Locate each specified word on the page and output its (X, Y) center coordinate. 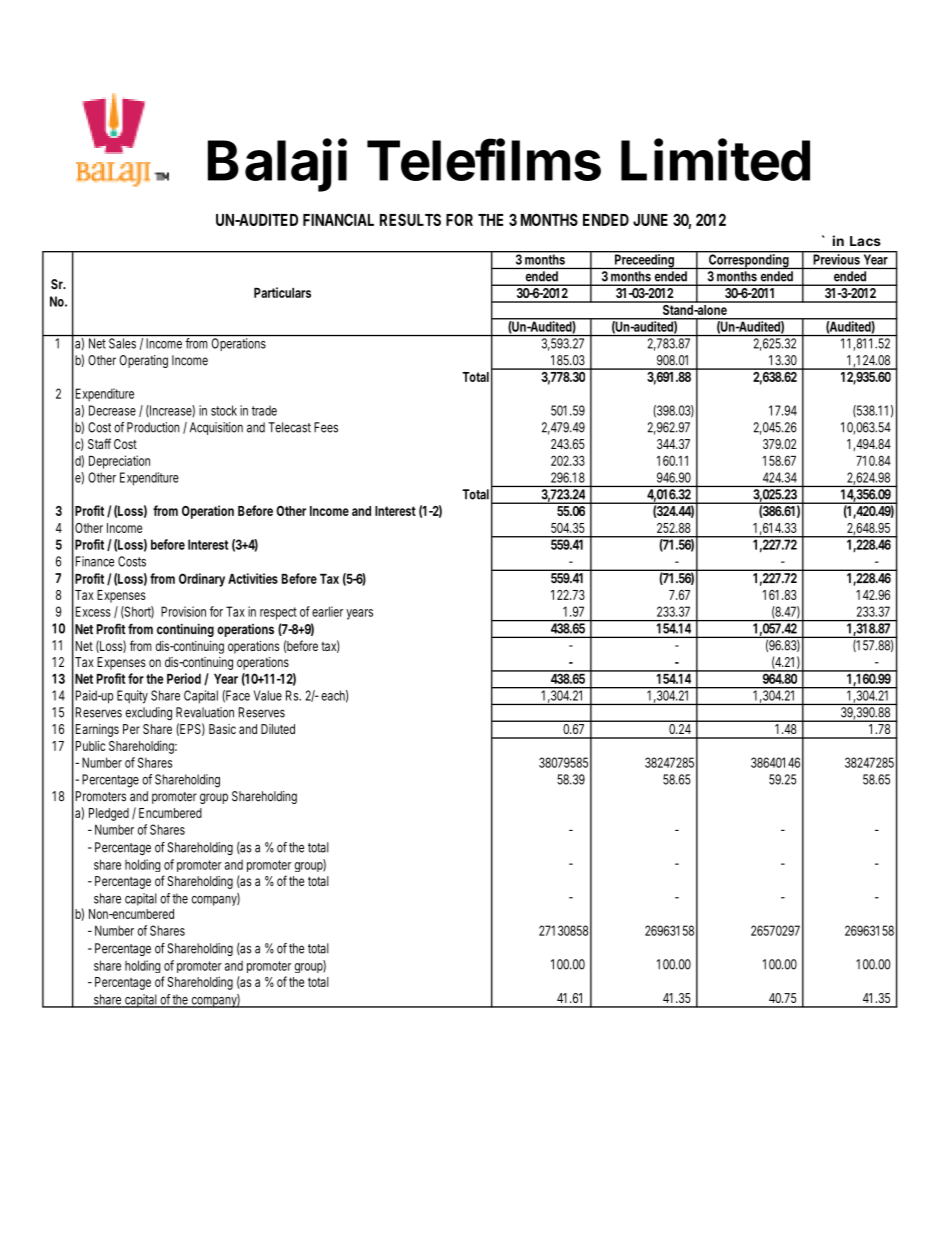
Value (268, 695)
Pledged (109, 814)
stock (224, 410)
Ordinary (202, 580)
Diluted (278, 729)
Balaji (277, 165)
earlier (327, 611)
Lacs (865, 241)
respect (278, 613)
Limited (715, 159)
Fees (326, 427)
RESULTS (410, 219)
